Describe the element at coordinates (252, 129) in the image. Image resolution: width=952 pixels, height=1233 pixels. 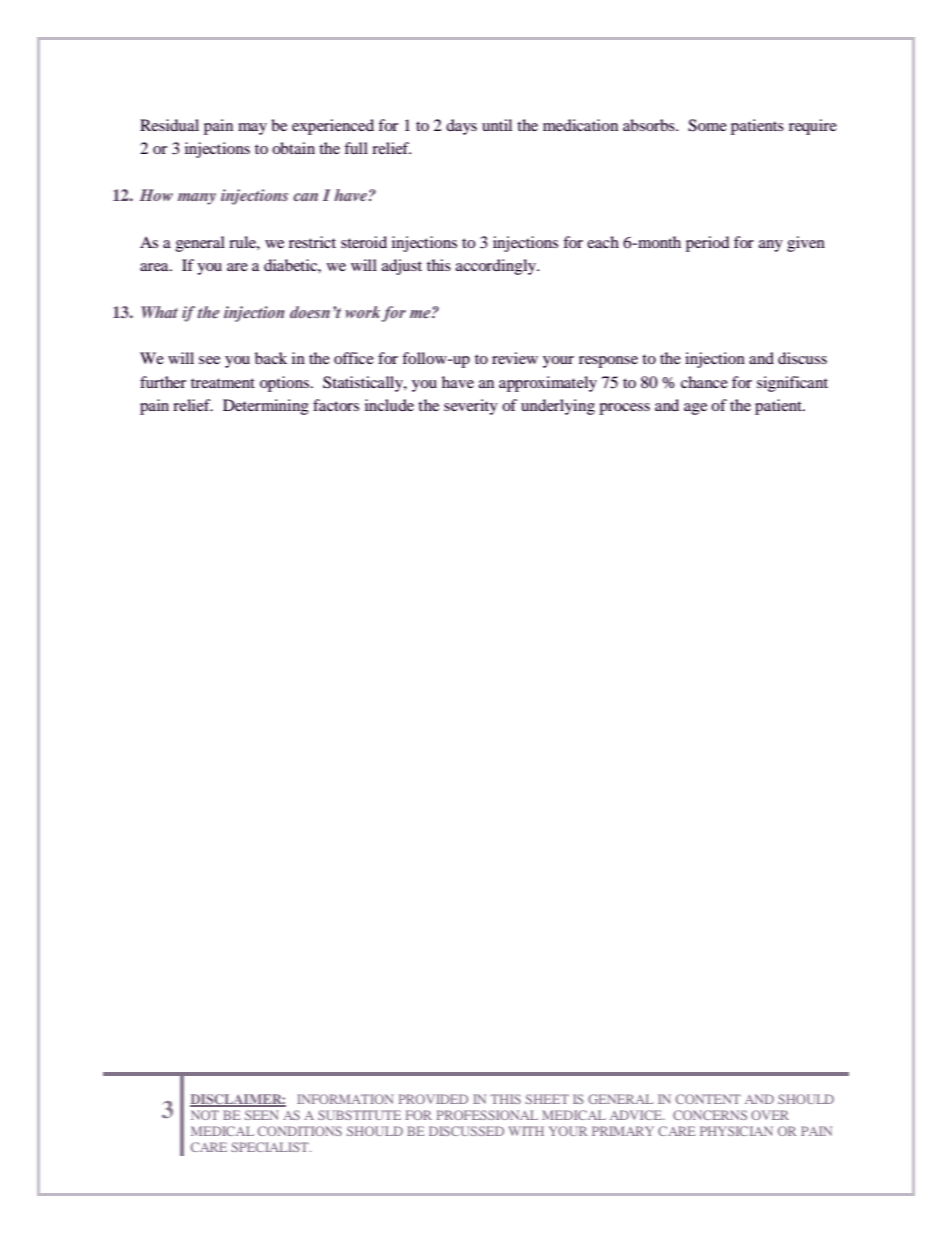
I see `may` at that location.
